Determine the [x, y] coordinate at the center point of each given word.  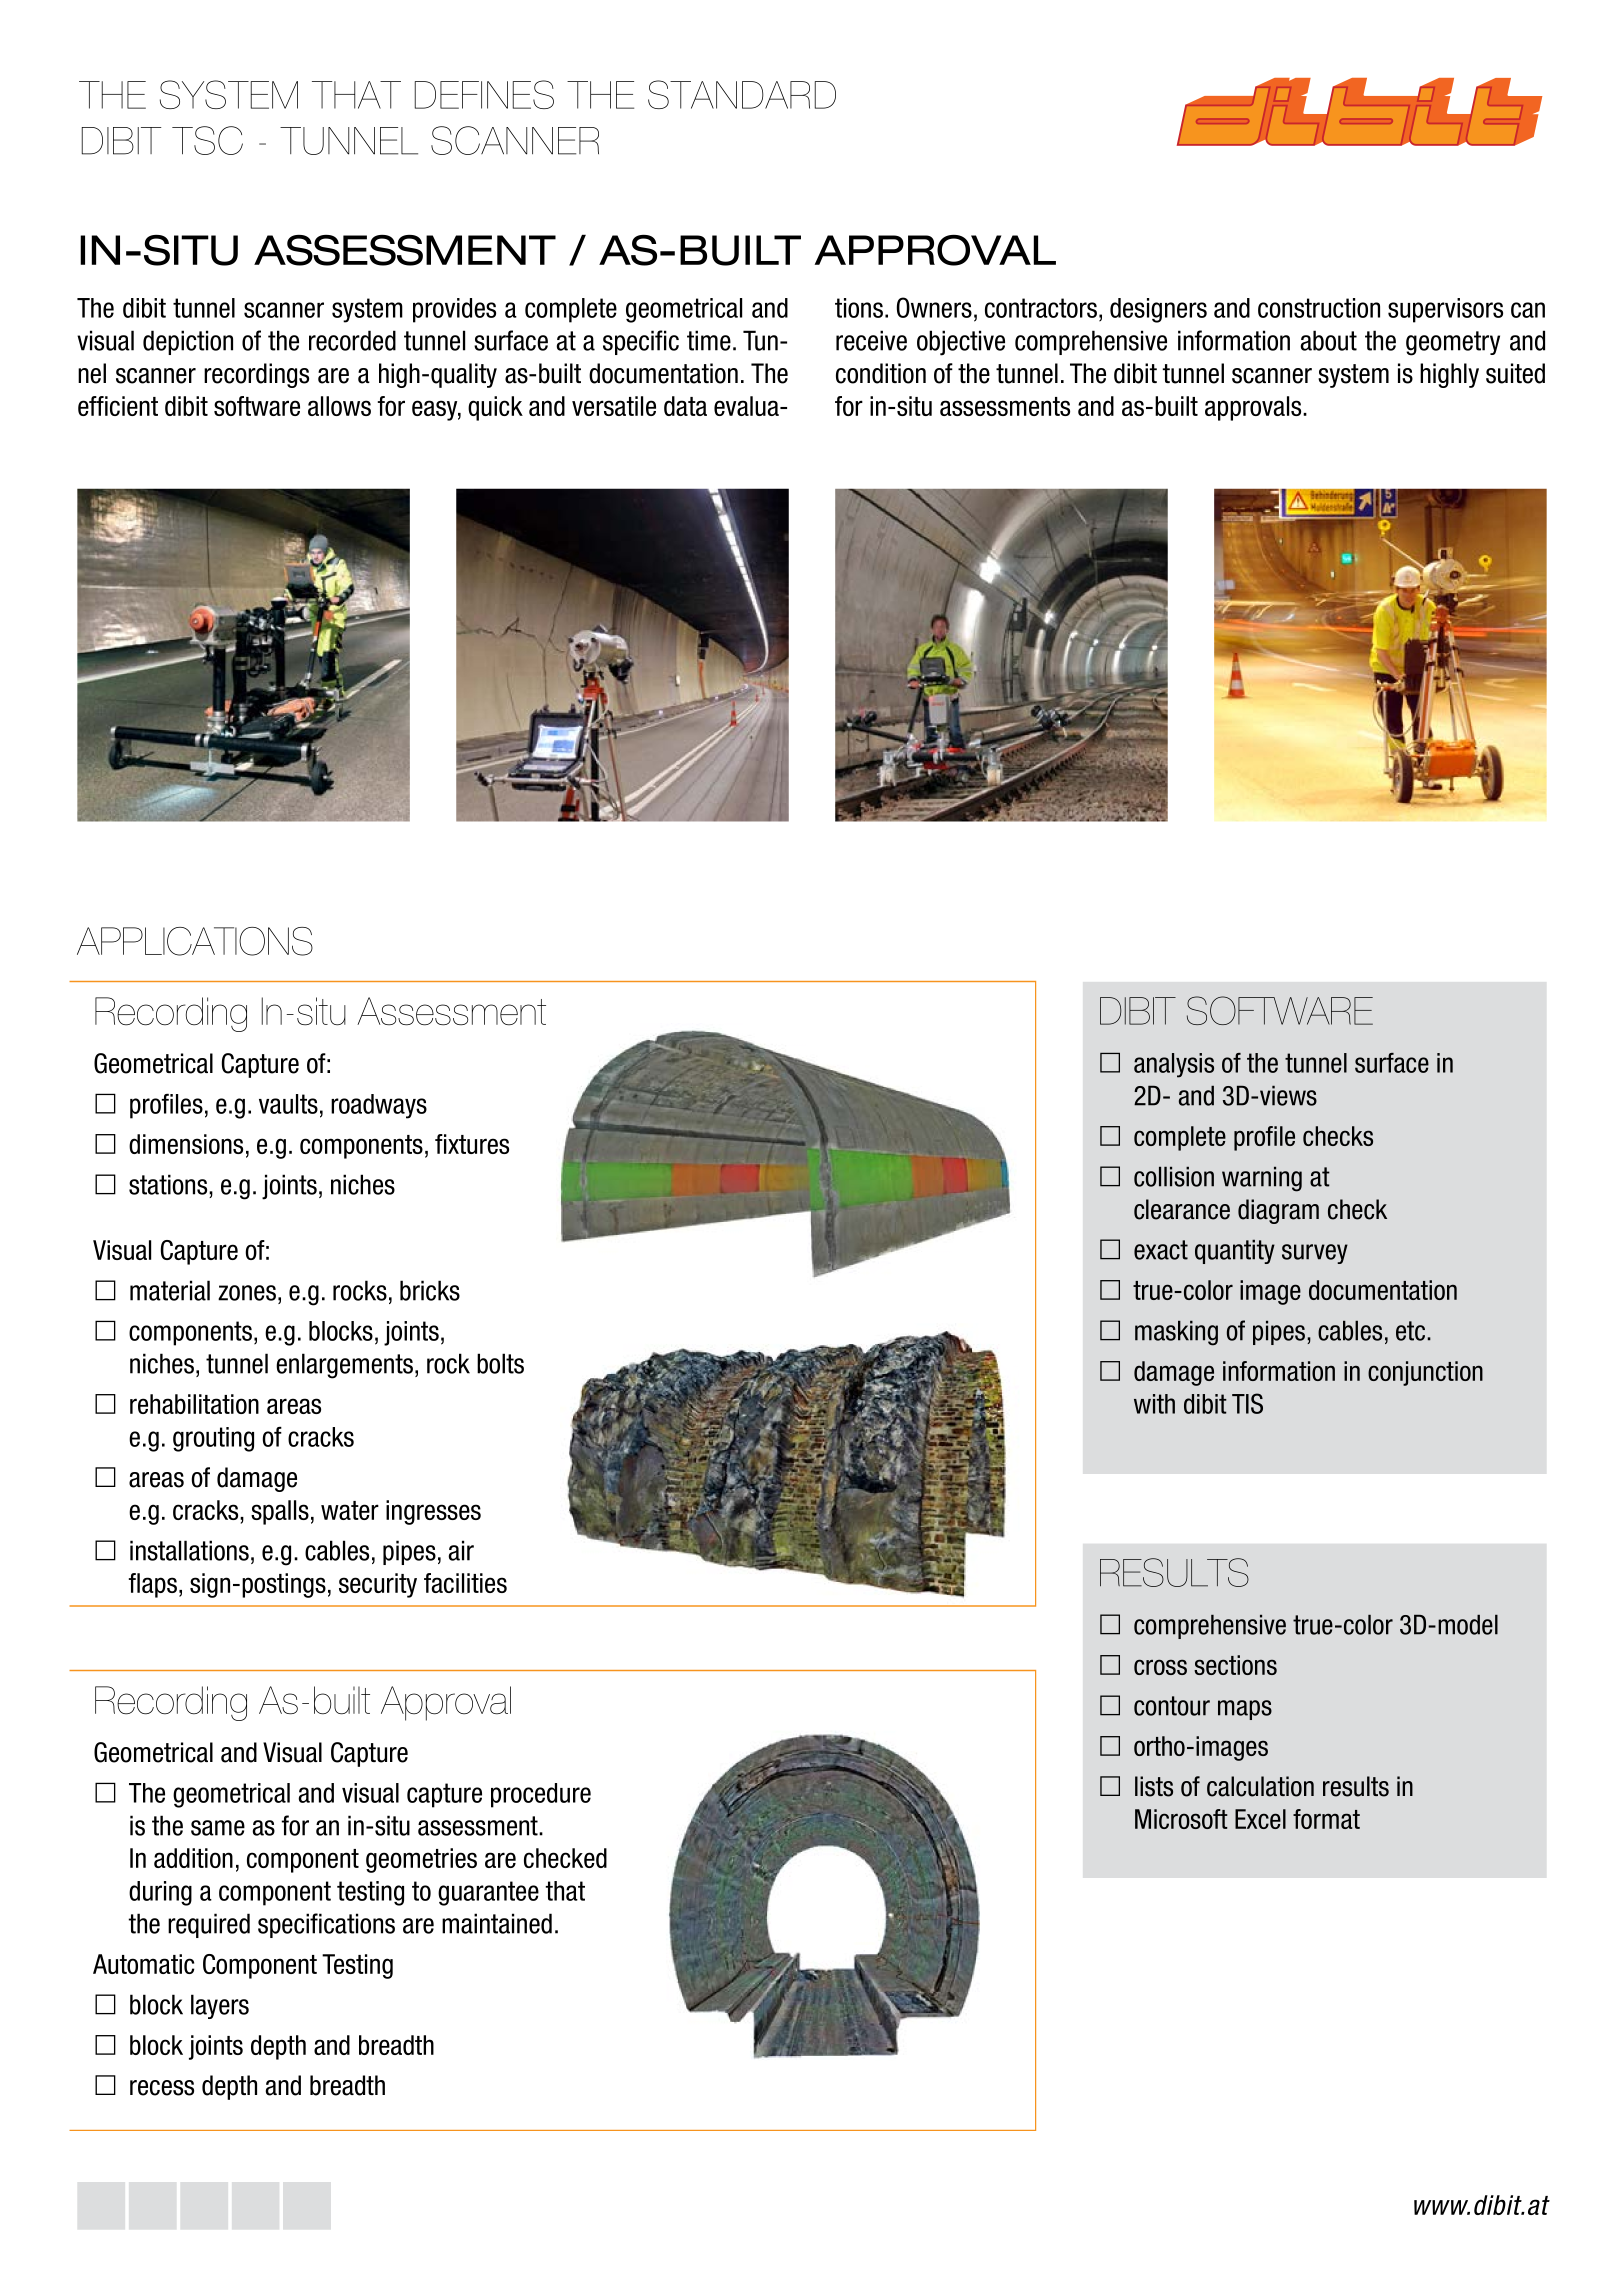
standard [742, 94]
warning [1262, 1179]
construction [1319, 308]
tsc [207, 140]
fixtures [472, 1144]
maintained [497, 1923]
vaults [288, 1104]
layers [220, 2006]
